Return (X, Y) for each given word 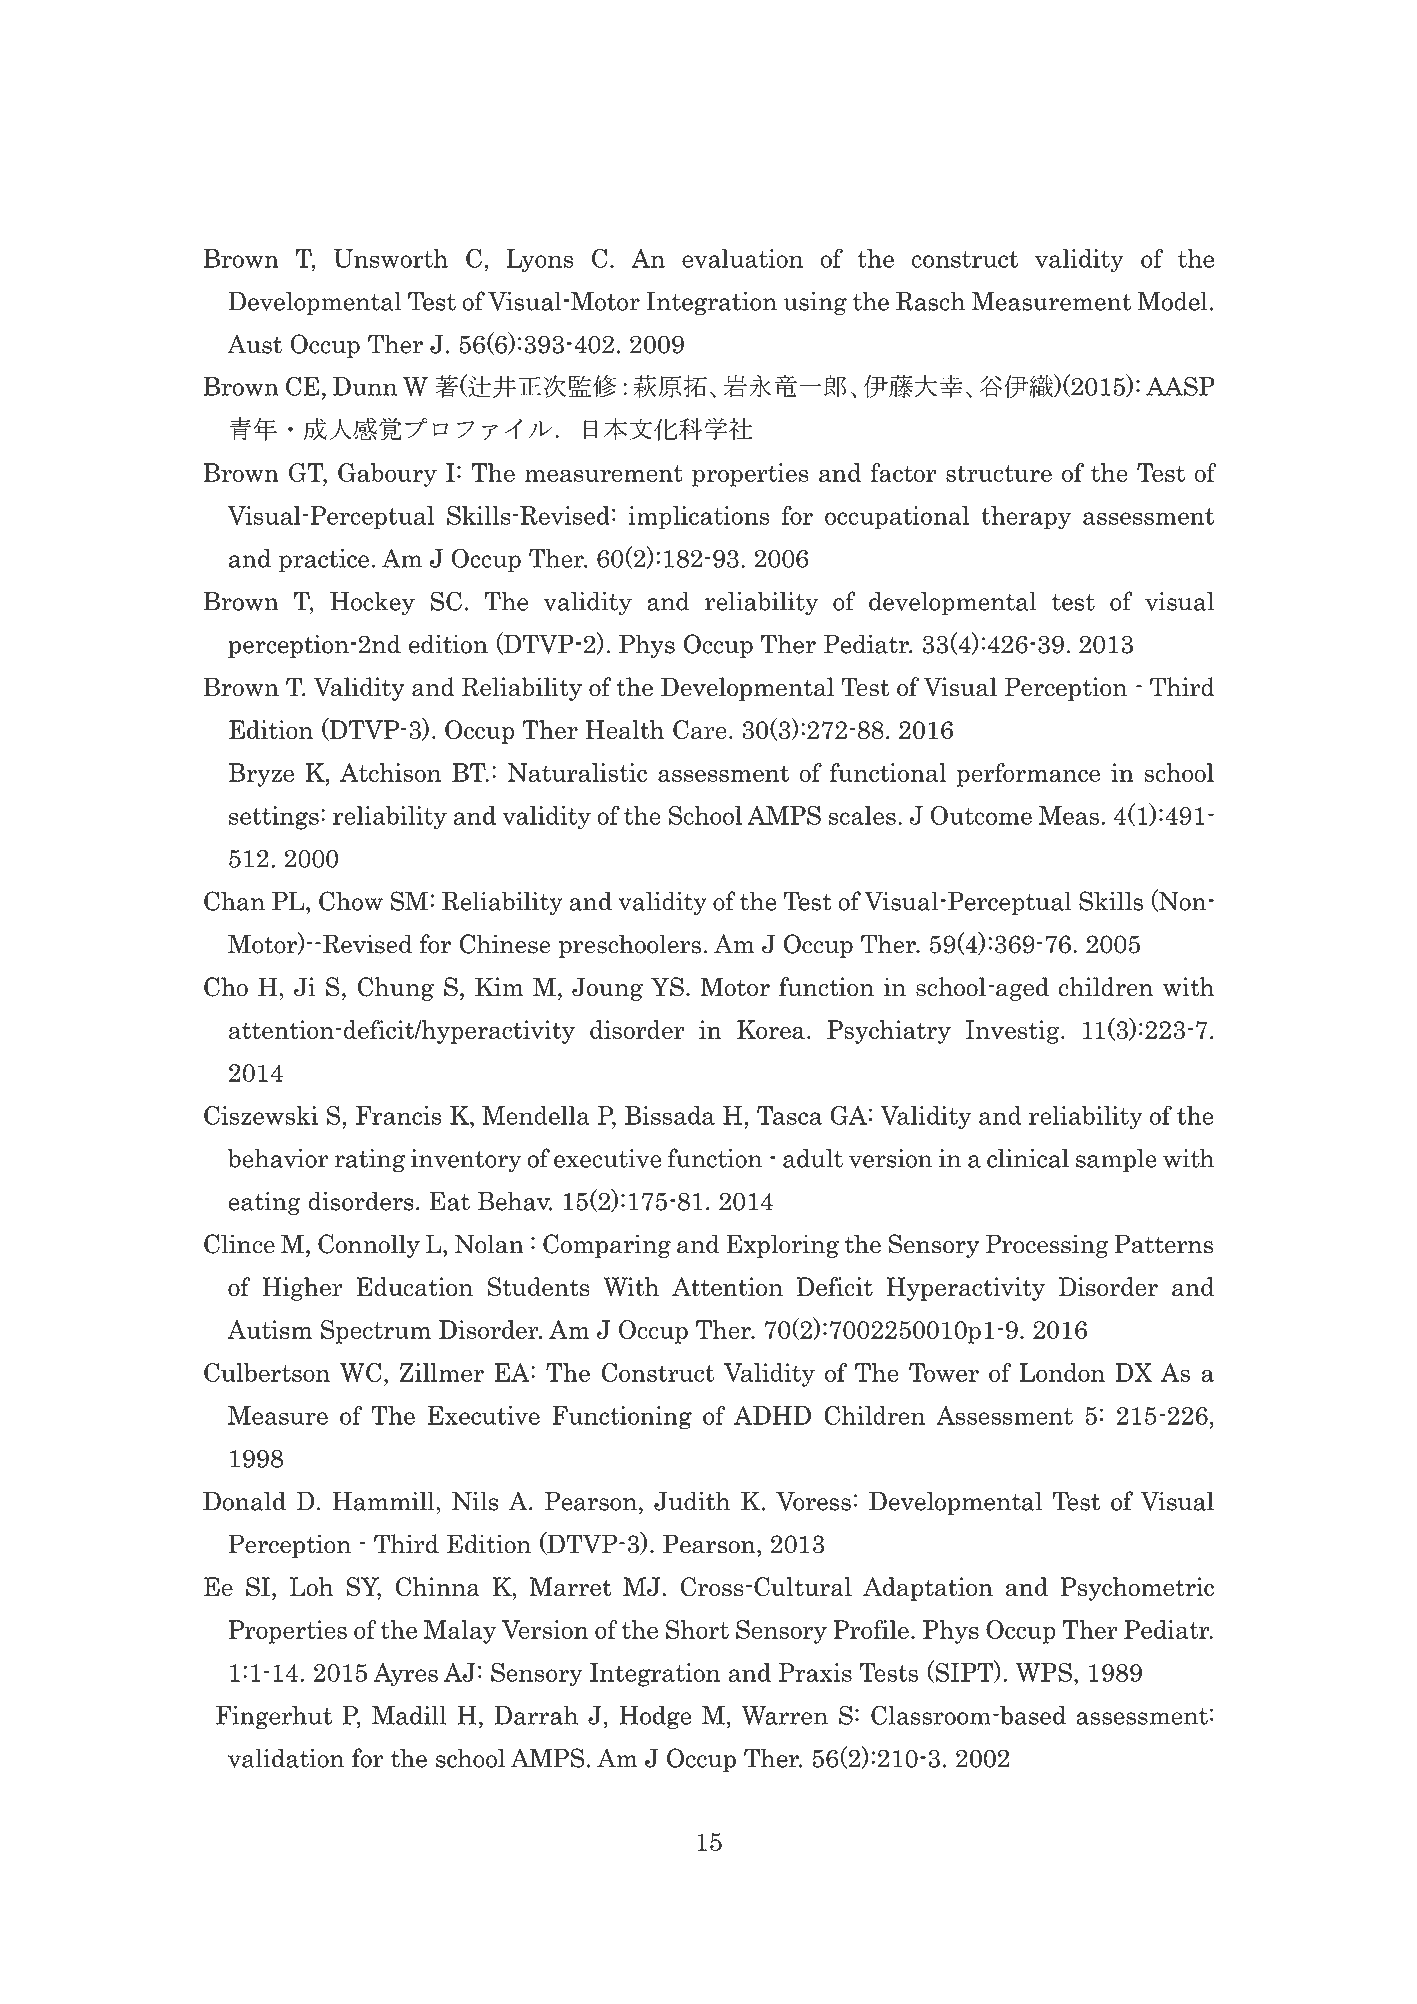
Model (1172, 301)
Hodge (655, 1718)
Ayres (405, 1675)
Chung (395, 989)
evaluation (742, 258)
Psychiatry (889, 1032)
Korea (771, 1029)
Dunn (365, 386)
